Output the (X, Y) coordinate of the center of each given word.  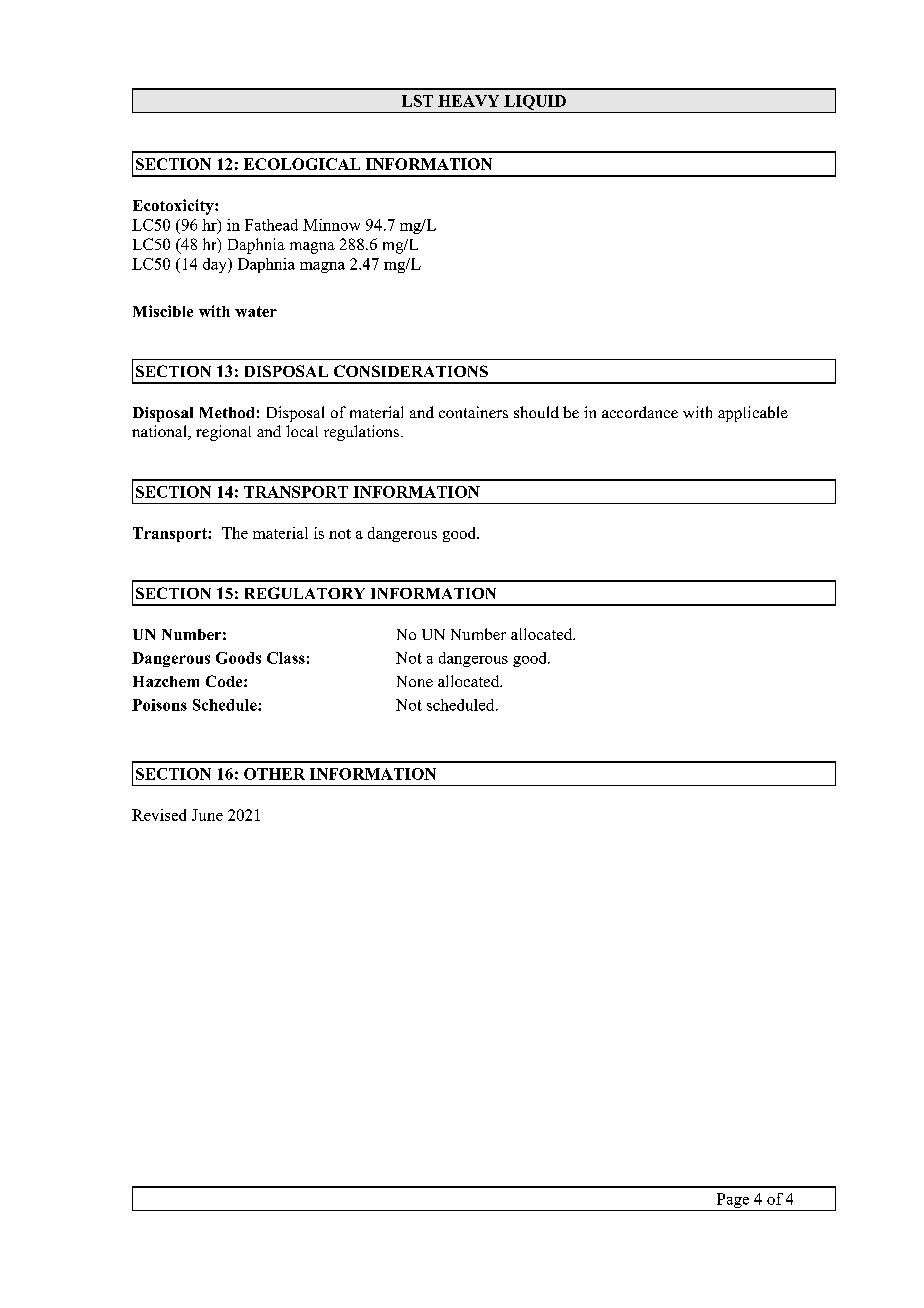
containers (473, 412)
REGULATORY (305, 593)
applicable (753, 414)
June (207, 815)
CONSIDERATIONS (411, 371)
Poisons (159, 705)
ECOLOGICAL (302, 164)
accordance (640, 412)
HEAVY (468, 101)
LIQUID (535, 102)
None (415, 681)
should (536, 412)
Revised (159, 815)
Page (733, 1202)
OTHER (274, 774)
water (256, 311)
